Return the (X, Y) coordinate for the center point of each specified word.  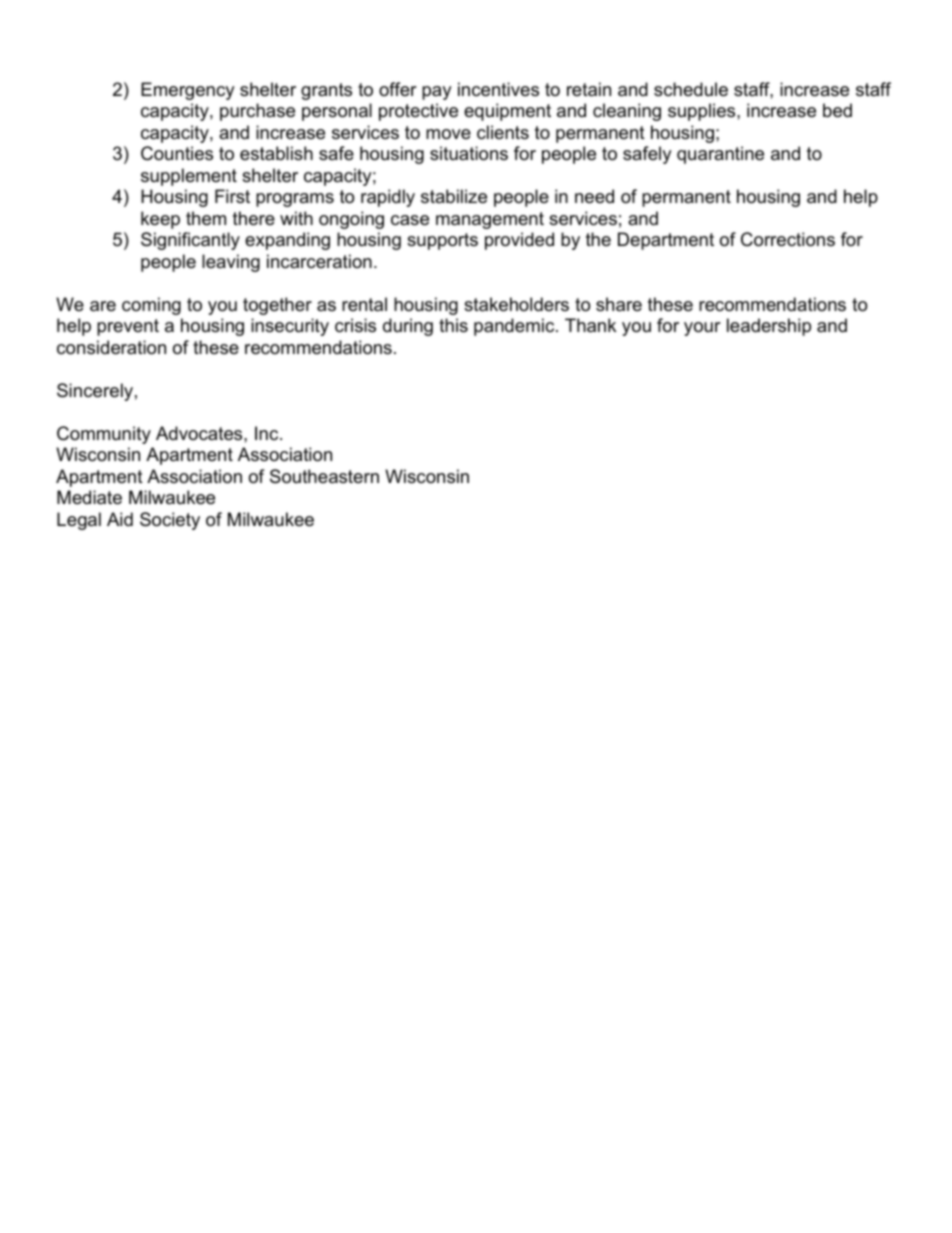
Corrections (788, 239)
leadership (769, 327)
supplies (703, 112)
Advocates (200, 433)
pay (437, 93)
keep (160, 220)
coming (151, 306)
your (702, 329)
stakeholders (516, 304)
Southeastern (324, 476)
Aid (120, 519)
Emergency (188, 91)
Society (170, 521)
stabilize (454, 196)
